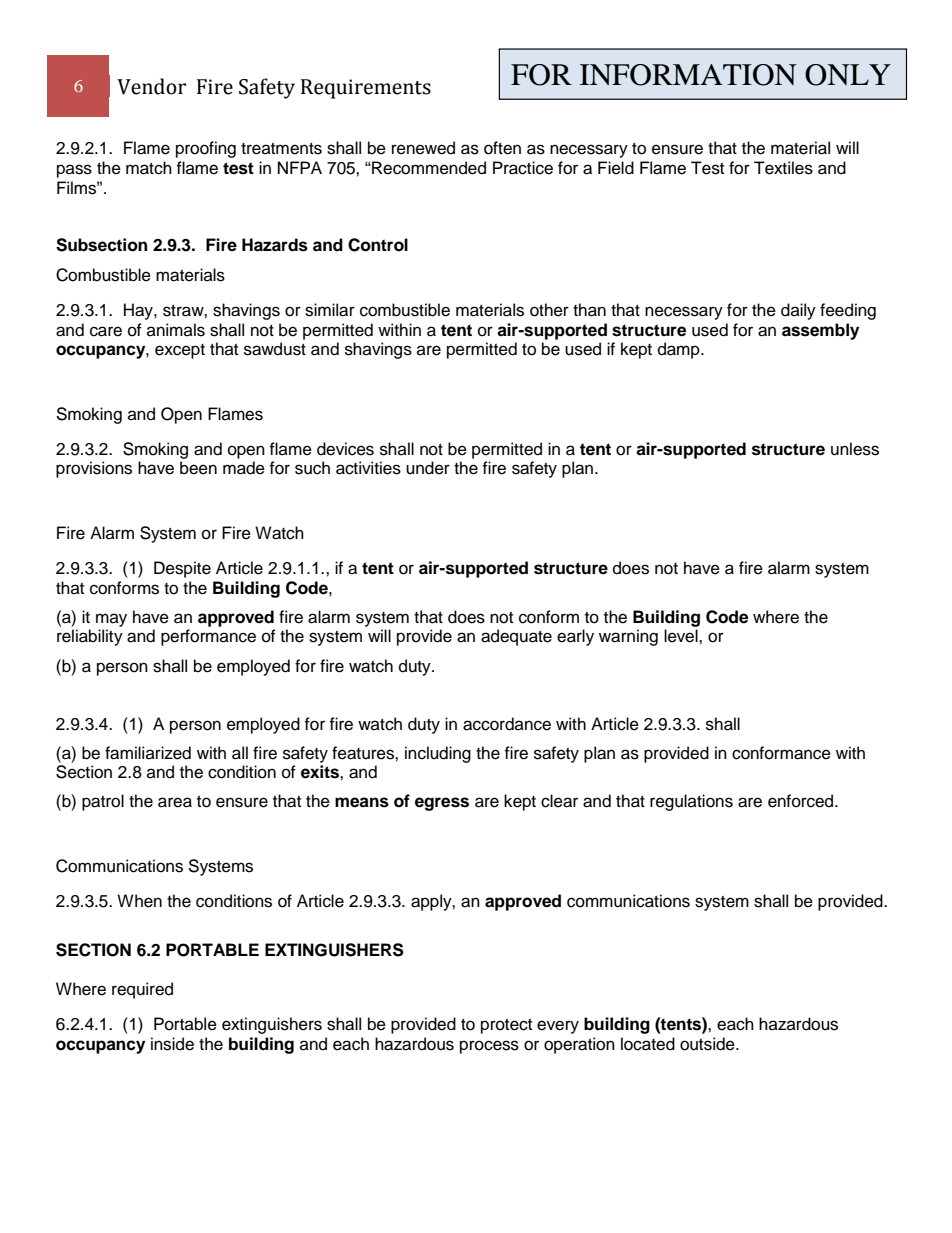  Describe the element at coordinates (506, 1026) in the document. I see `protect` at that location.
